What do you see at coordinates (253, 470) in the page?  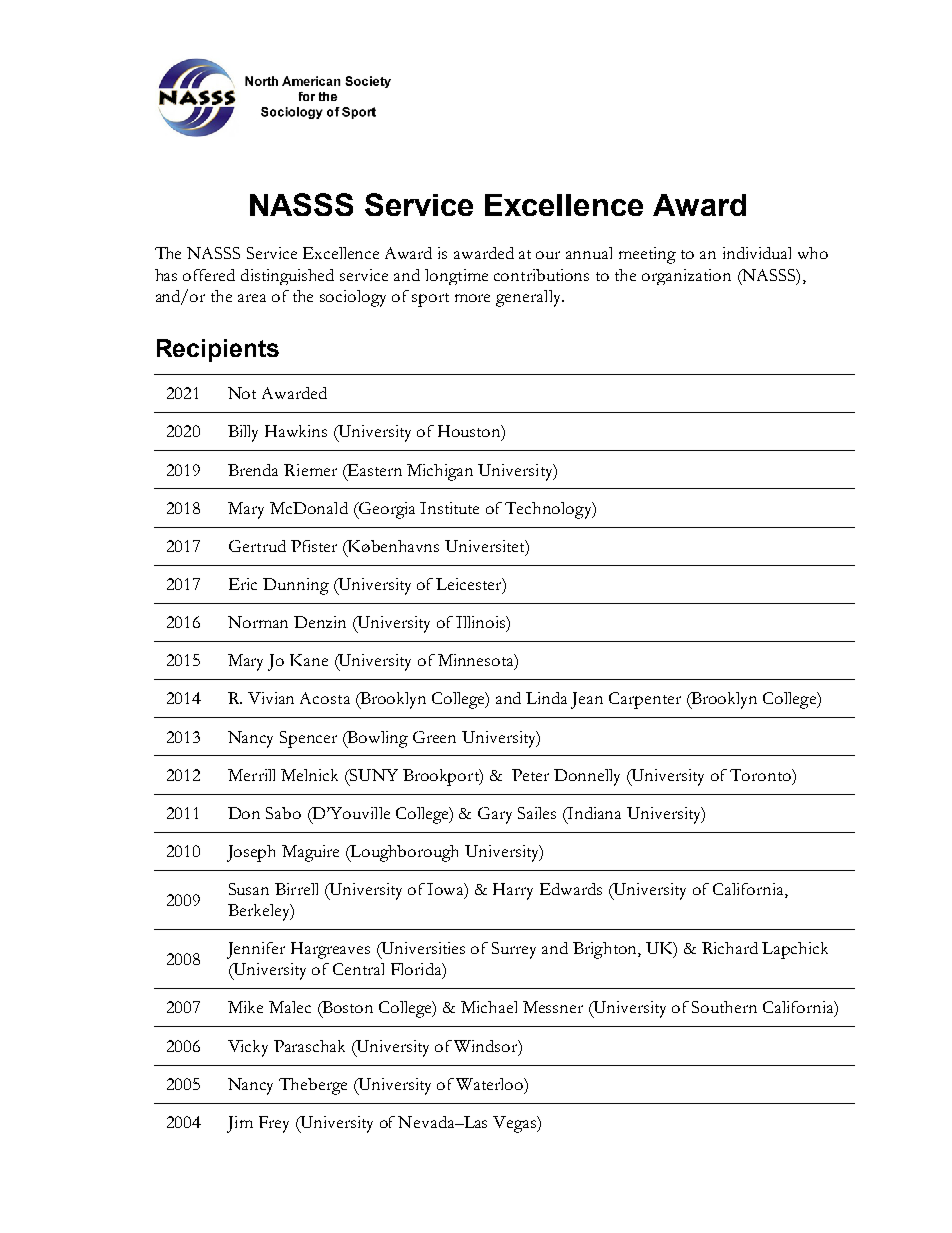 I see `Brenda` at bounding box center [253, 470].
